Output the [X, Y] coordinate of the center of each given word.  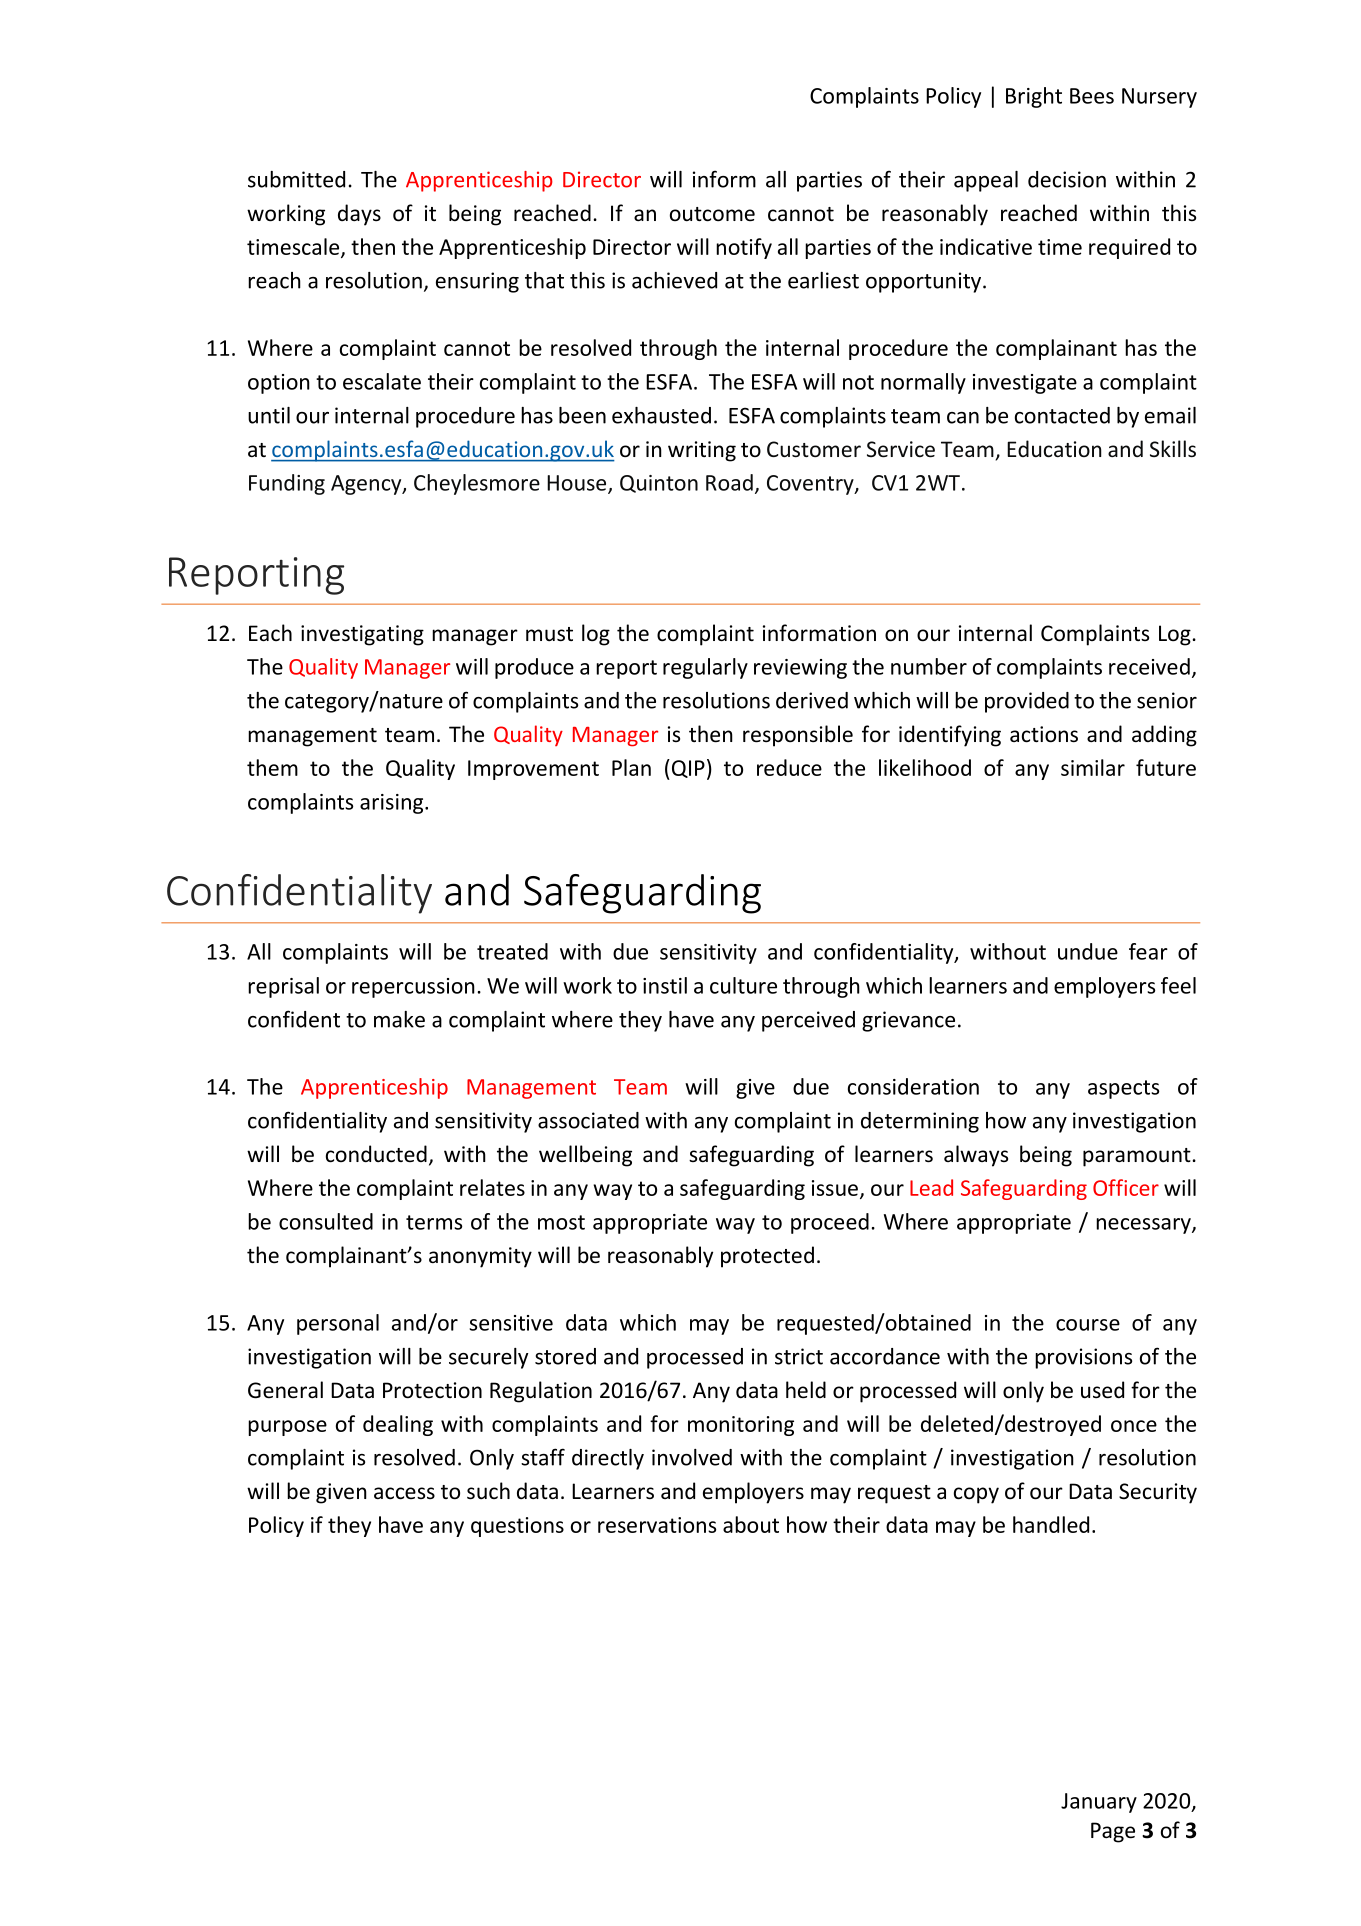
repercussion [413, 988]
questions [517, 1527]
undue [1088, 951]
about [751, 1524]
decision [1067, 179]
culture [743, 985]
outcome [712, 214]
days [359, 215]
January [1099, 1803]
